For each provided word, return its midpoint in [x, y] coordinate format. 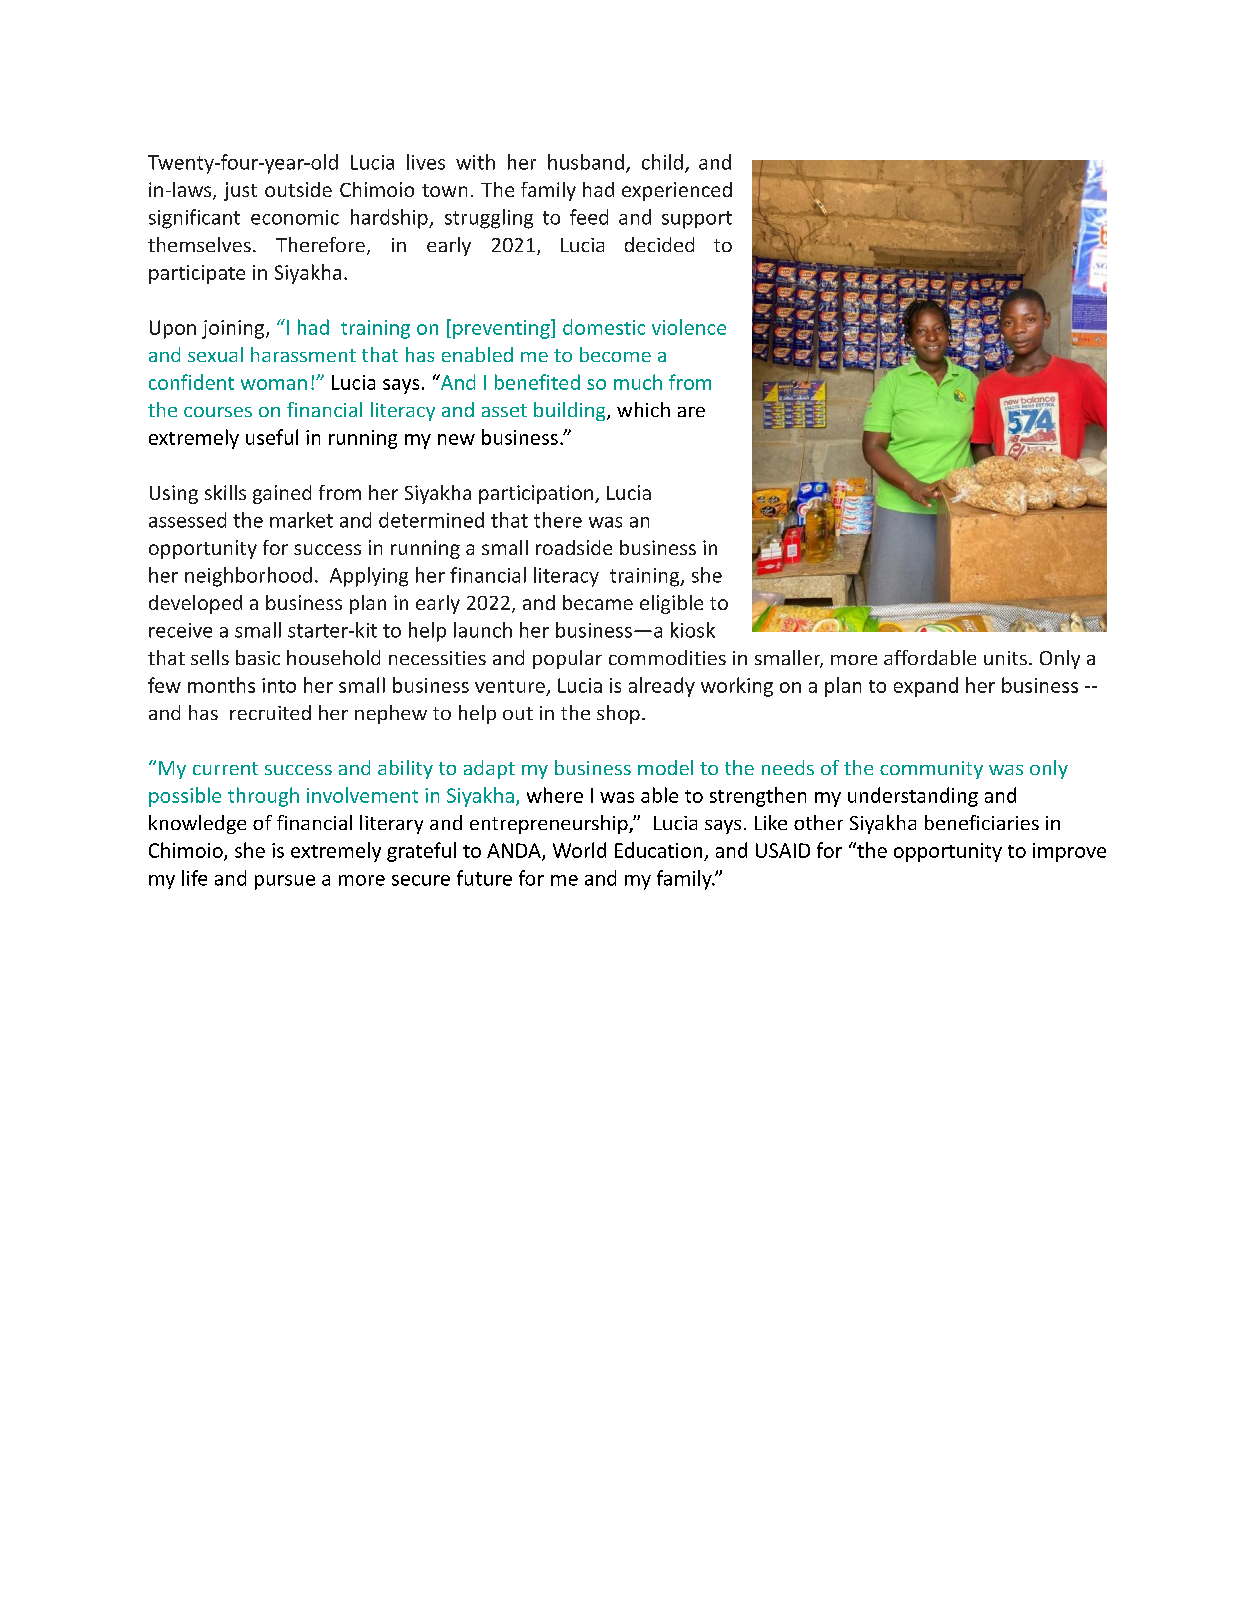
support [697, 220]
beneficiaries [982, 822]
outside [298, 189]
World [579, 850]
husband [586, 162]
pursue [285, 882]
